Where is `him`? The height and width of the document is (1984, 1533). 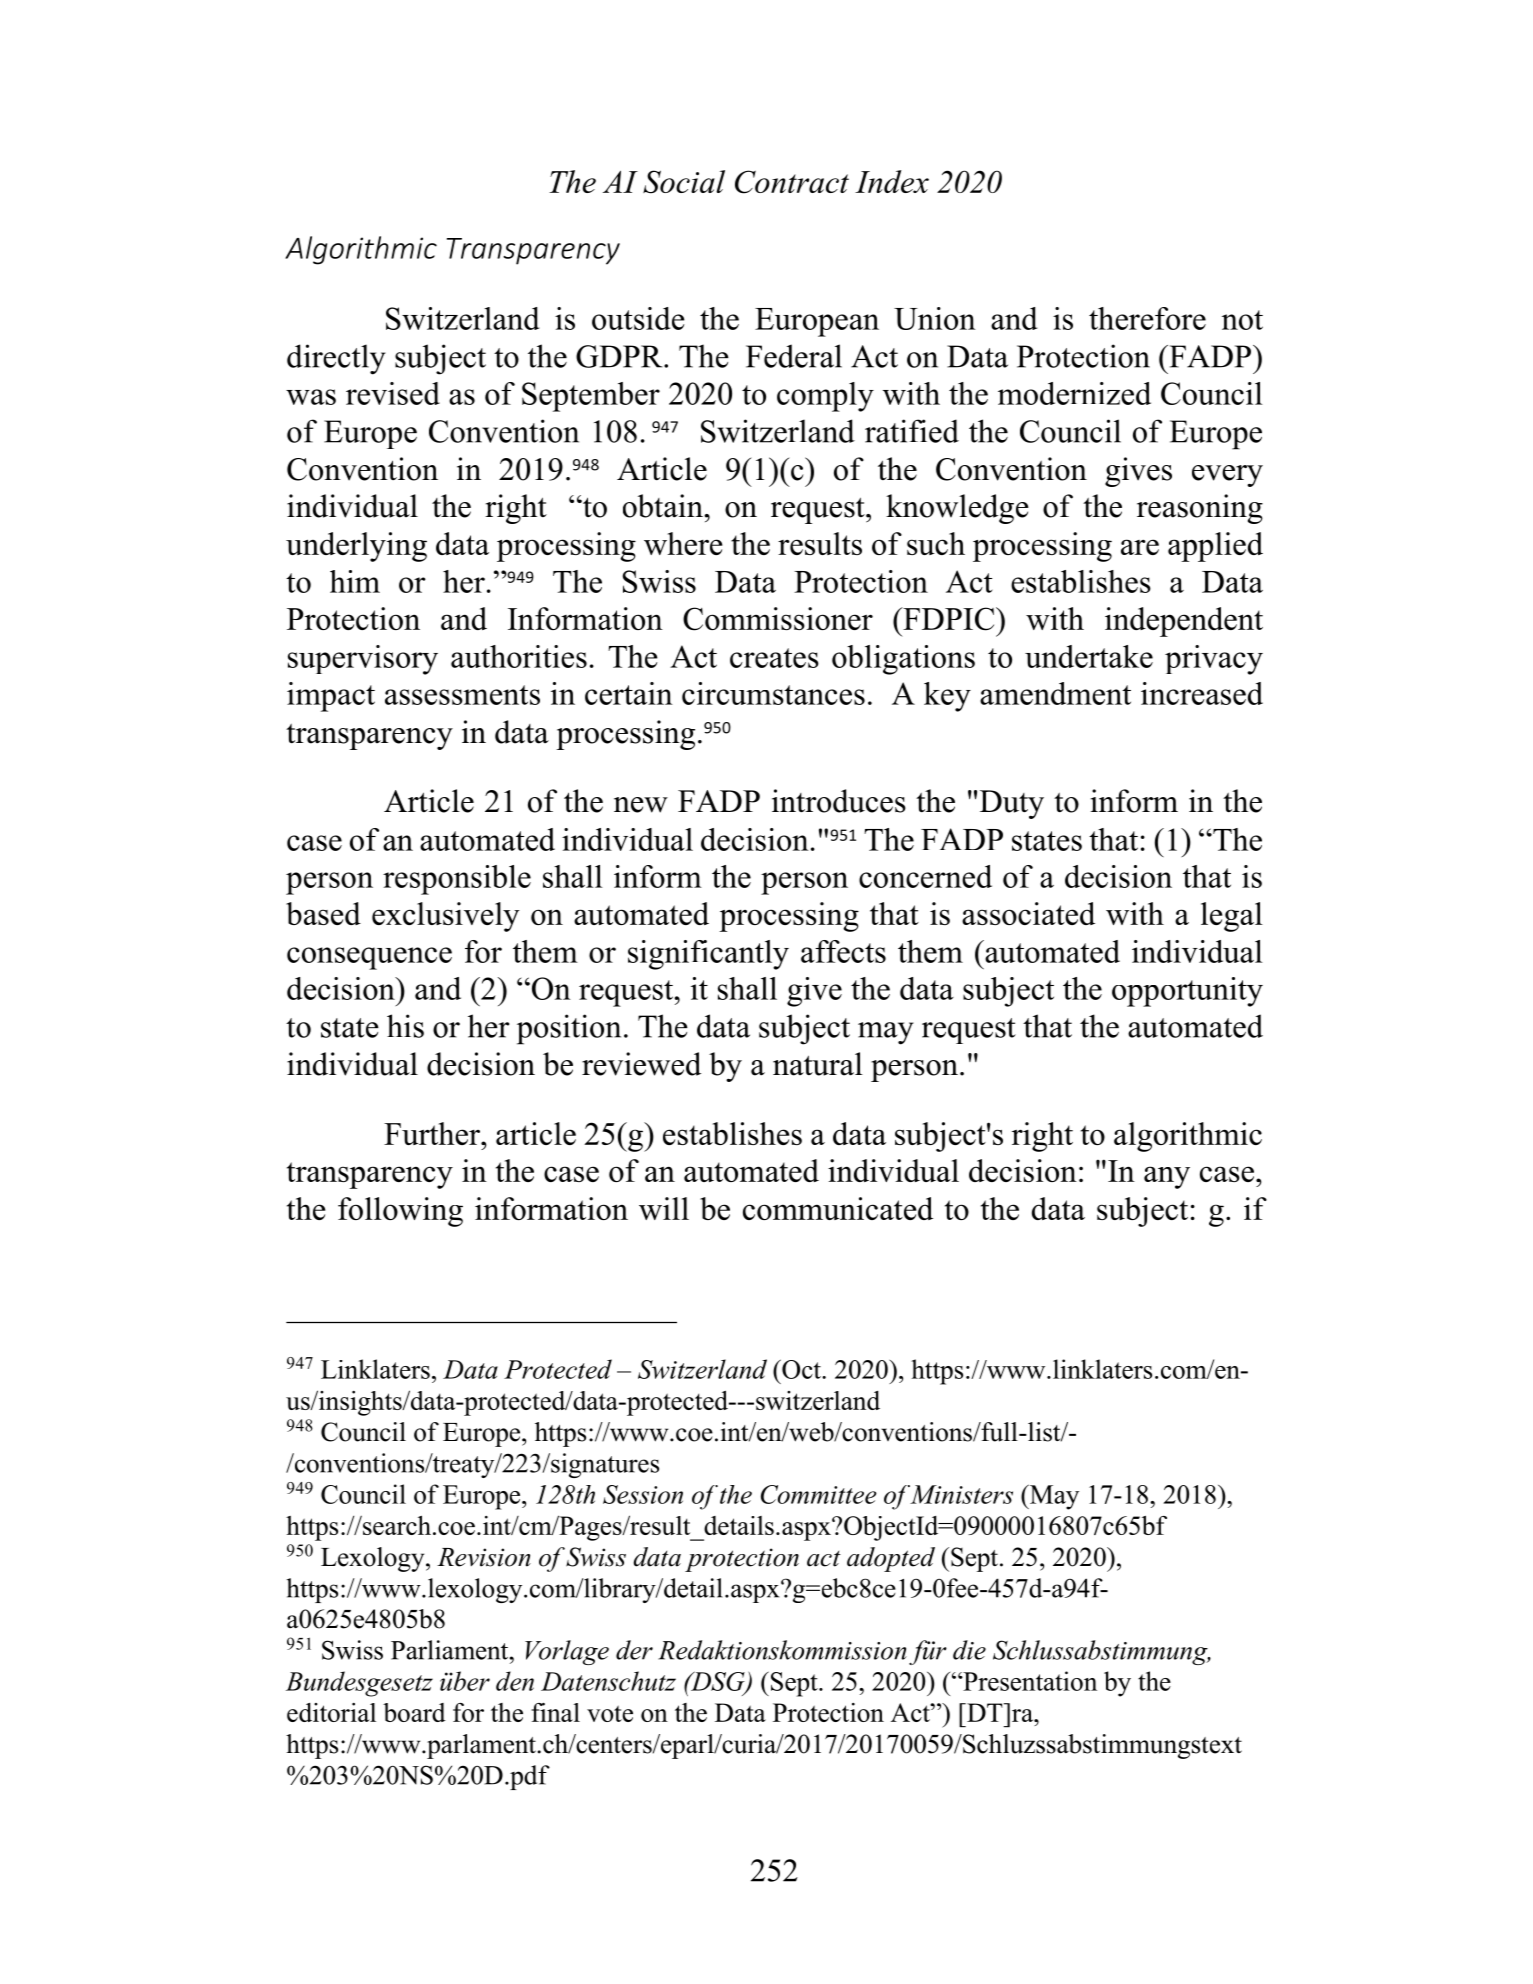 him is located at coordinates (355, 581).
